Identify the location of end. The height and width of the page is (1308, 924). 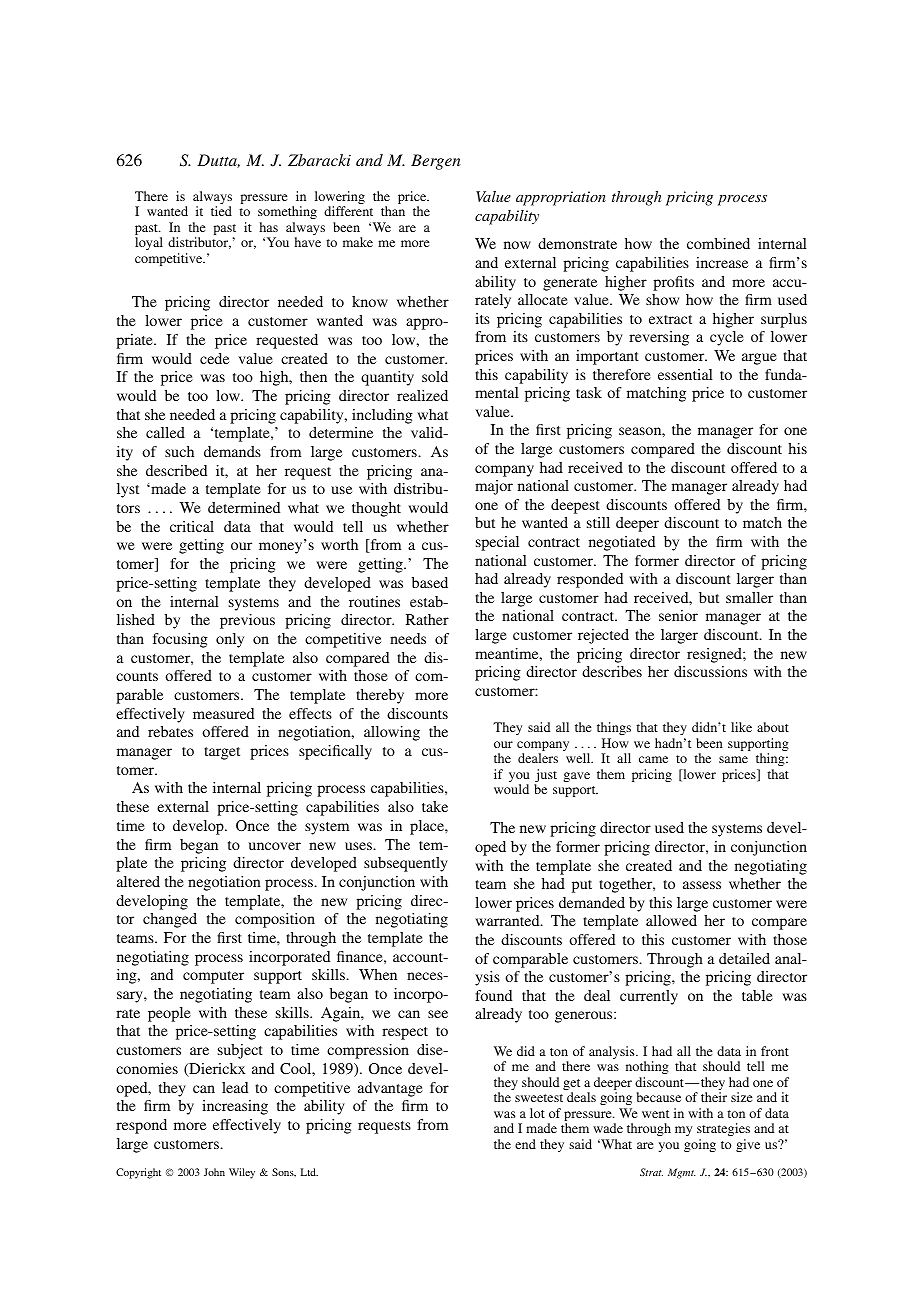
(525, 1144).
